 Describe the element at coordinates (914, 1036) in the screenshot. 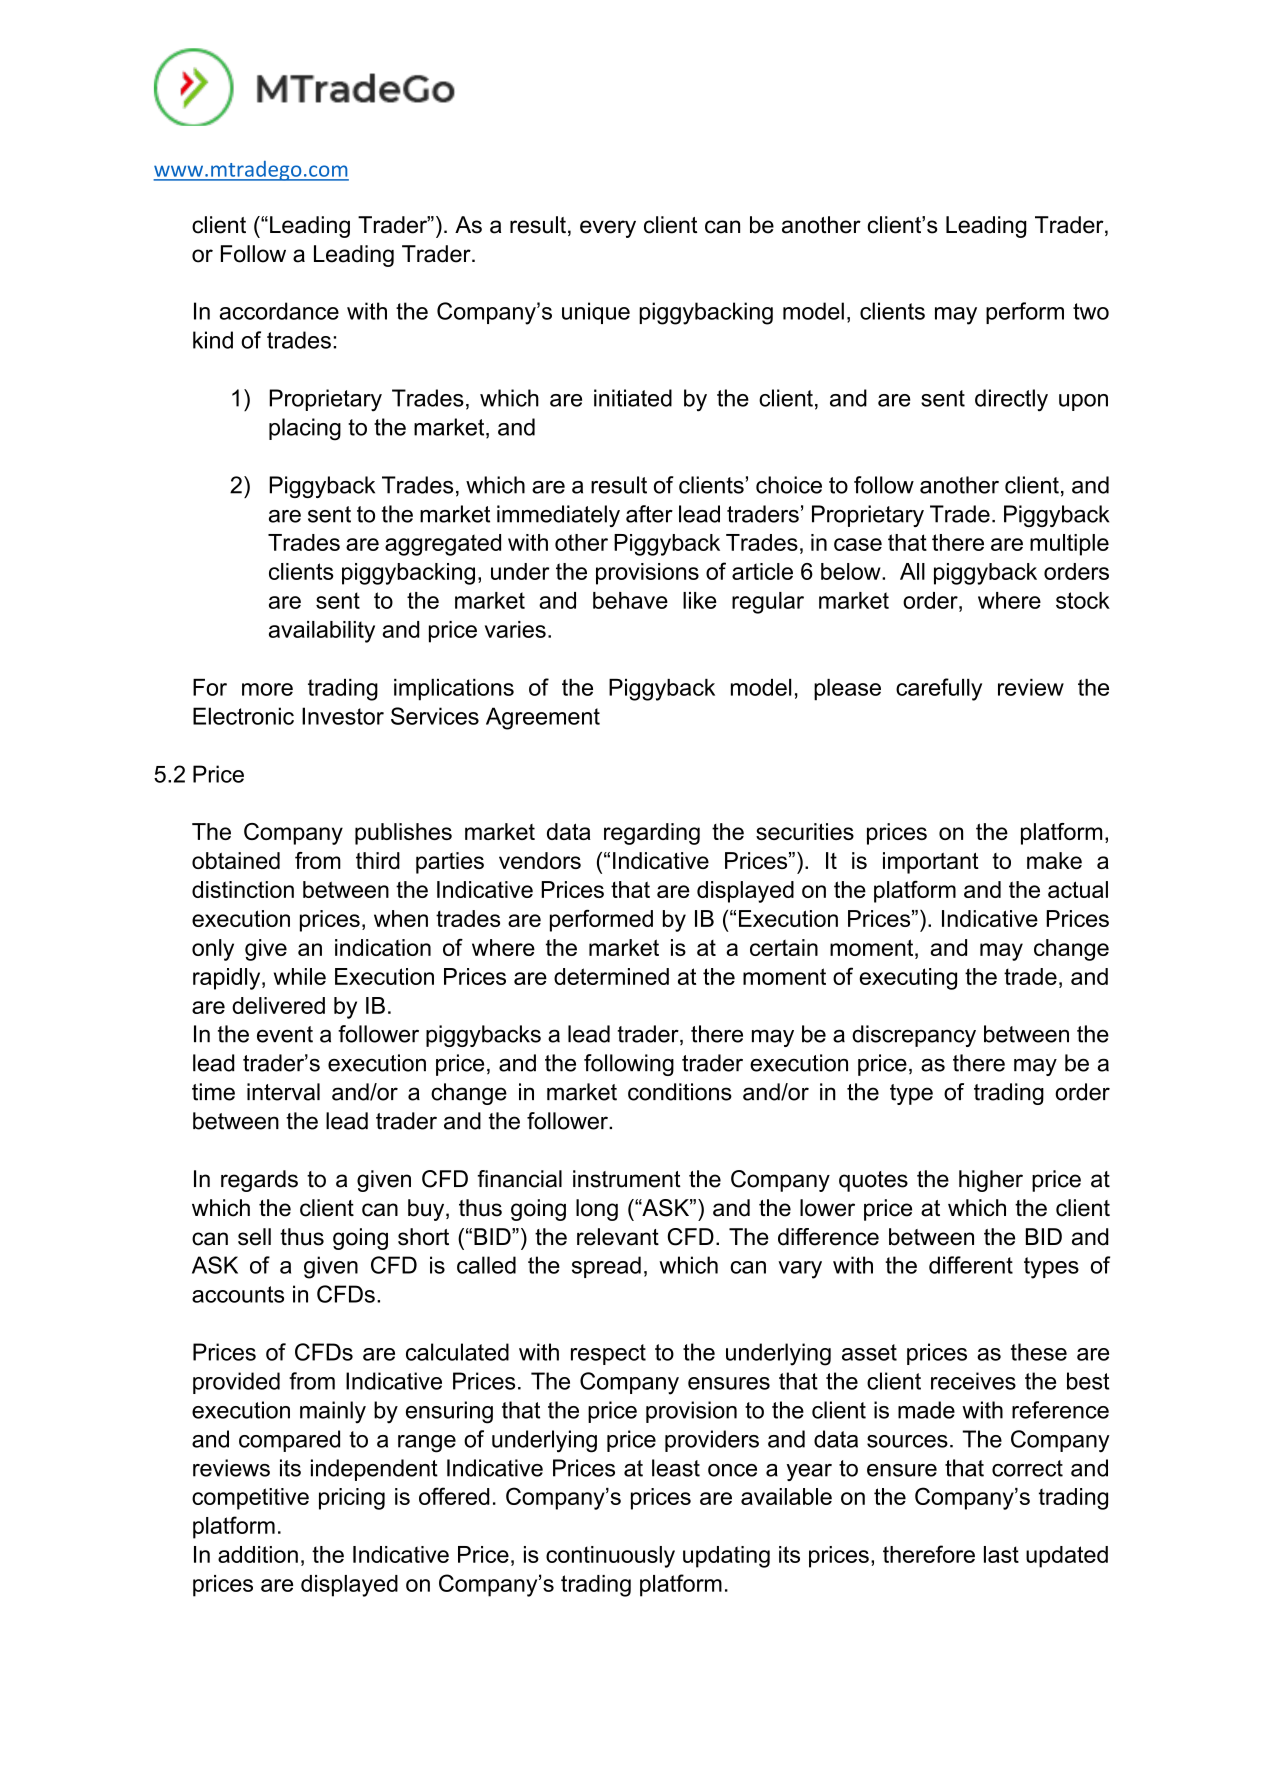

I see `discrepancy` at that location.
